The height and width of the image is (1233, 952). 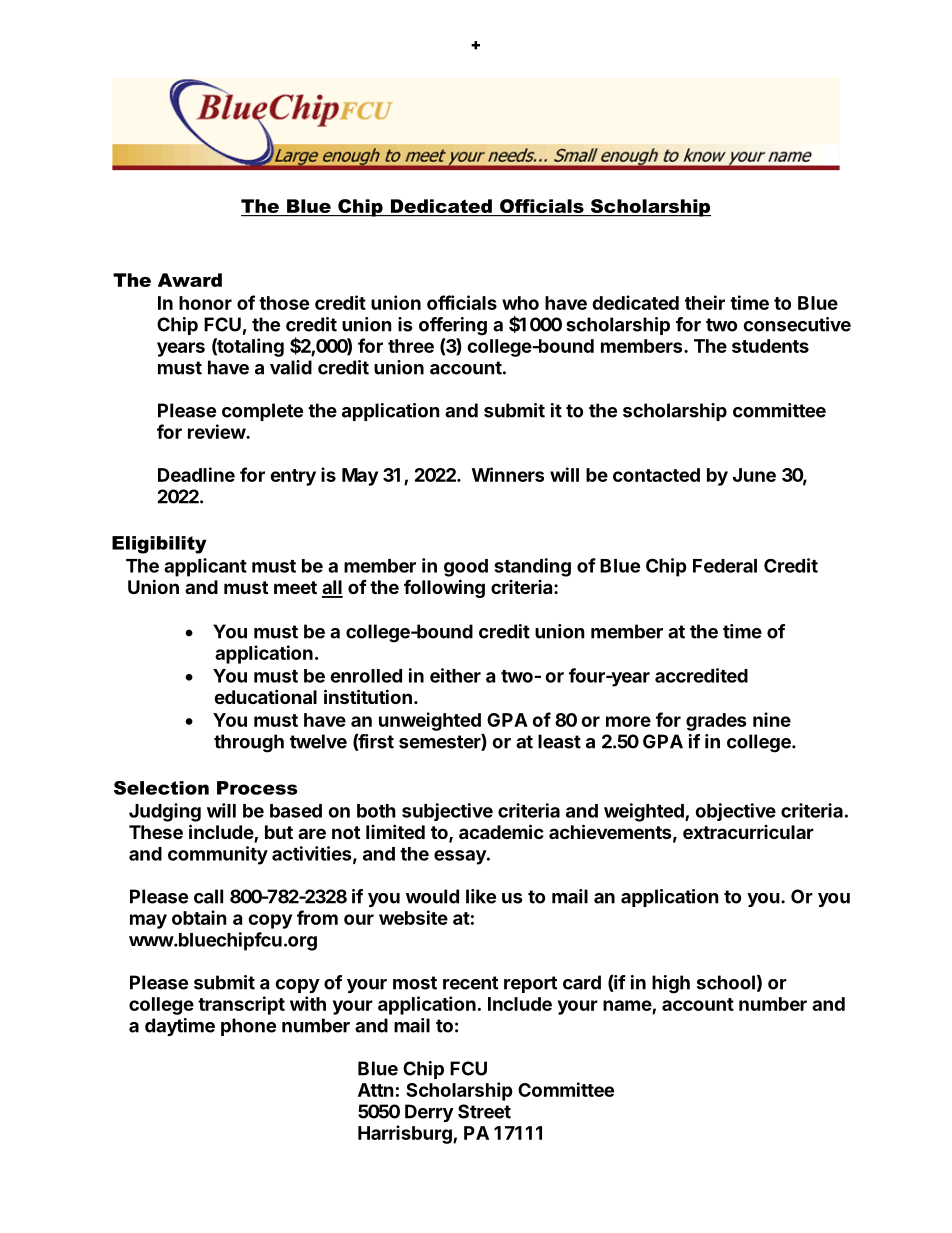 What do you see at coordinates (501, 831) in the image?
I see `academic` at bounding box center [501, 831].
